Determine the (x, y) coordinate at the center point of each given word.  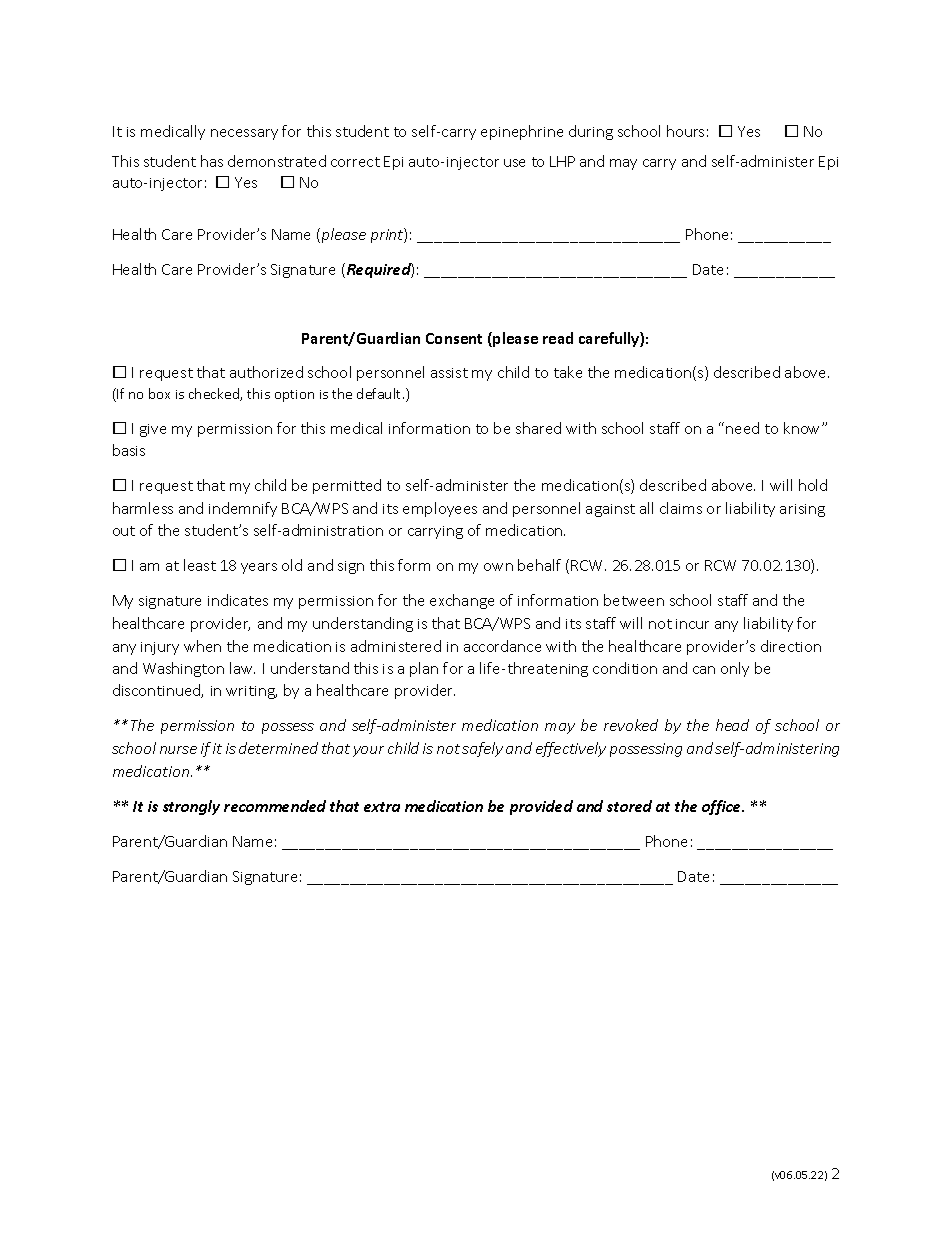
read (558, 338)
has (212, 161)
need (742, 428)
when (202, 646)
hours (685, 131)
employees (440, 509)
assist (449, 373)
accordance (502, 646)
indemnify (243, 509)
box (159, 393)
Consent (454, 338)
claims (681, 508)
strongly (191, 807)
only (735, 669)
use (514, 163)
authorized (266, 372)
